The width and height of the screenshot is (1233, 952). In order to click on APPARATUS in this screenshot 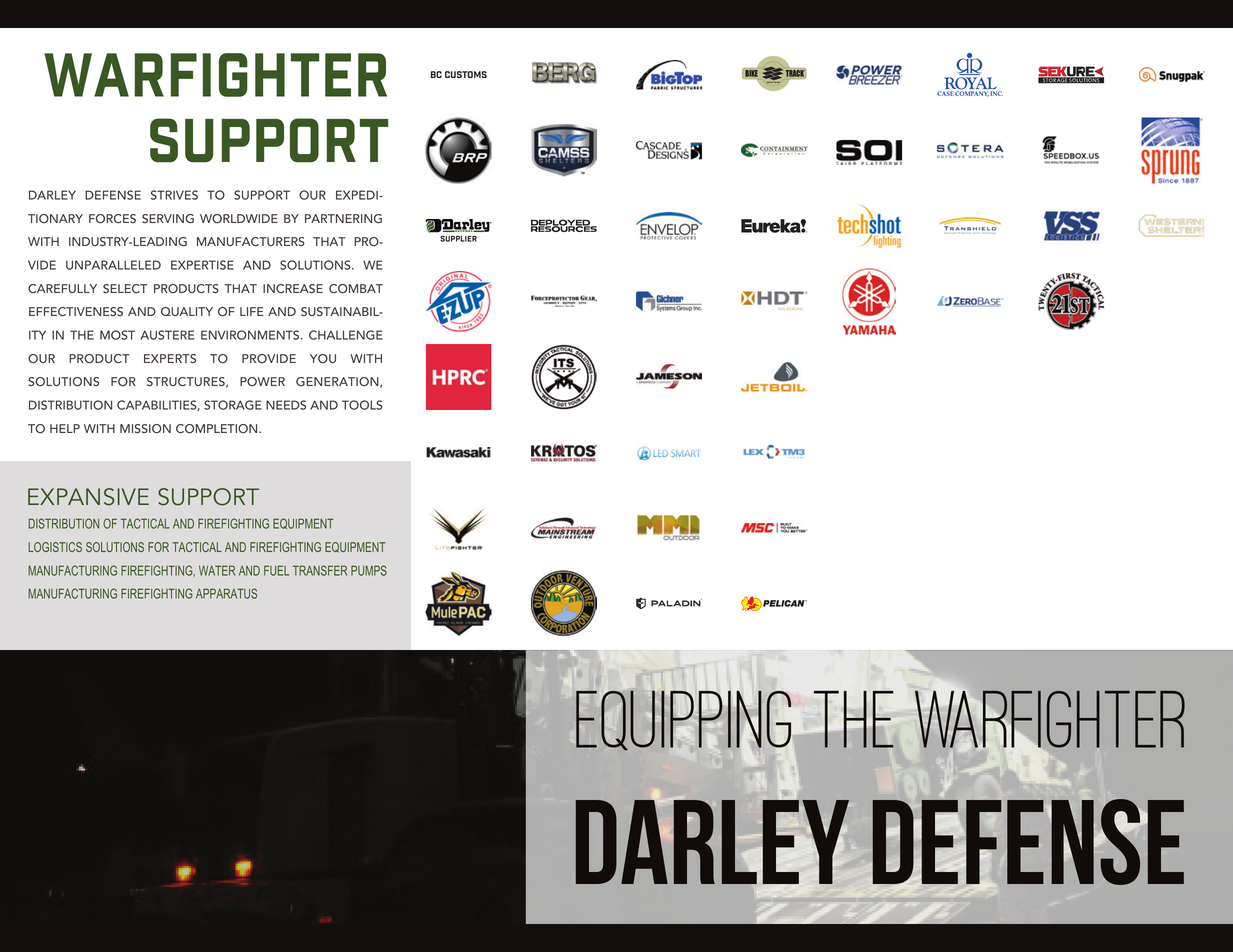, I will do `click(226, 593)`.
